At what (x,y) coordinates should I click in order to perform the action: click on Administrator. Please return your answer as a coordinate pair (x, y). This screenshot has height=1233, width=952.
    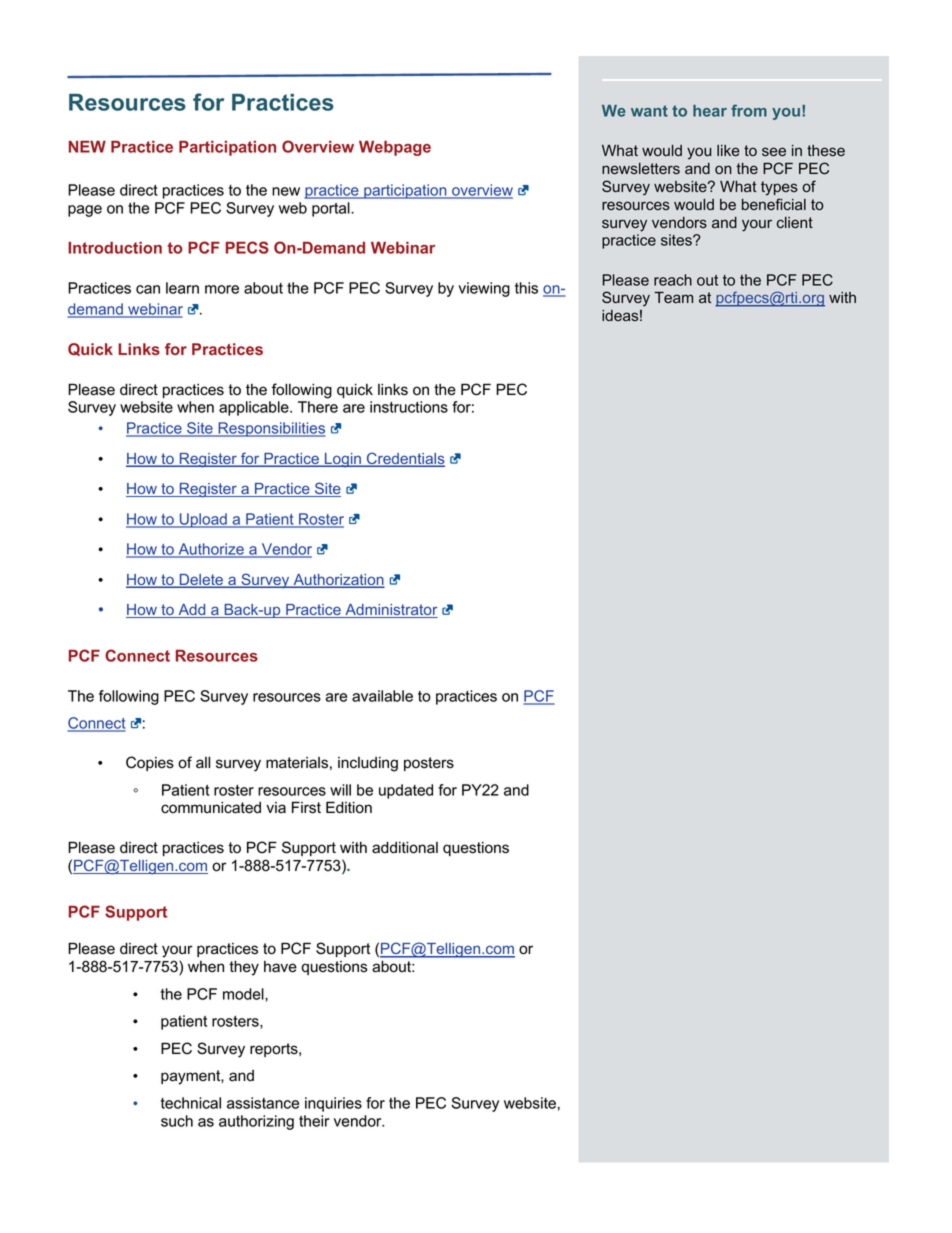
    Looking at the image, I should click on (390, 611).
